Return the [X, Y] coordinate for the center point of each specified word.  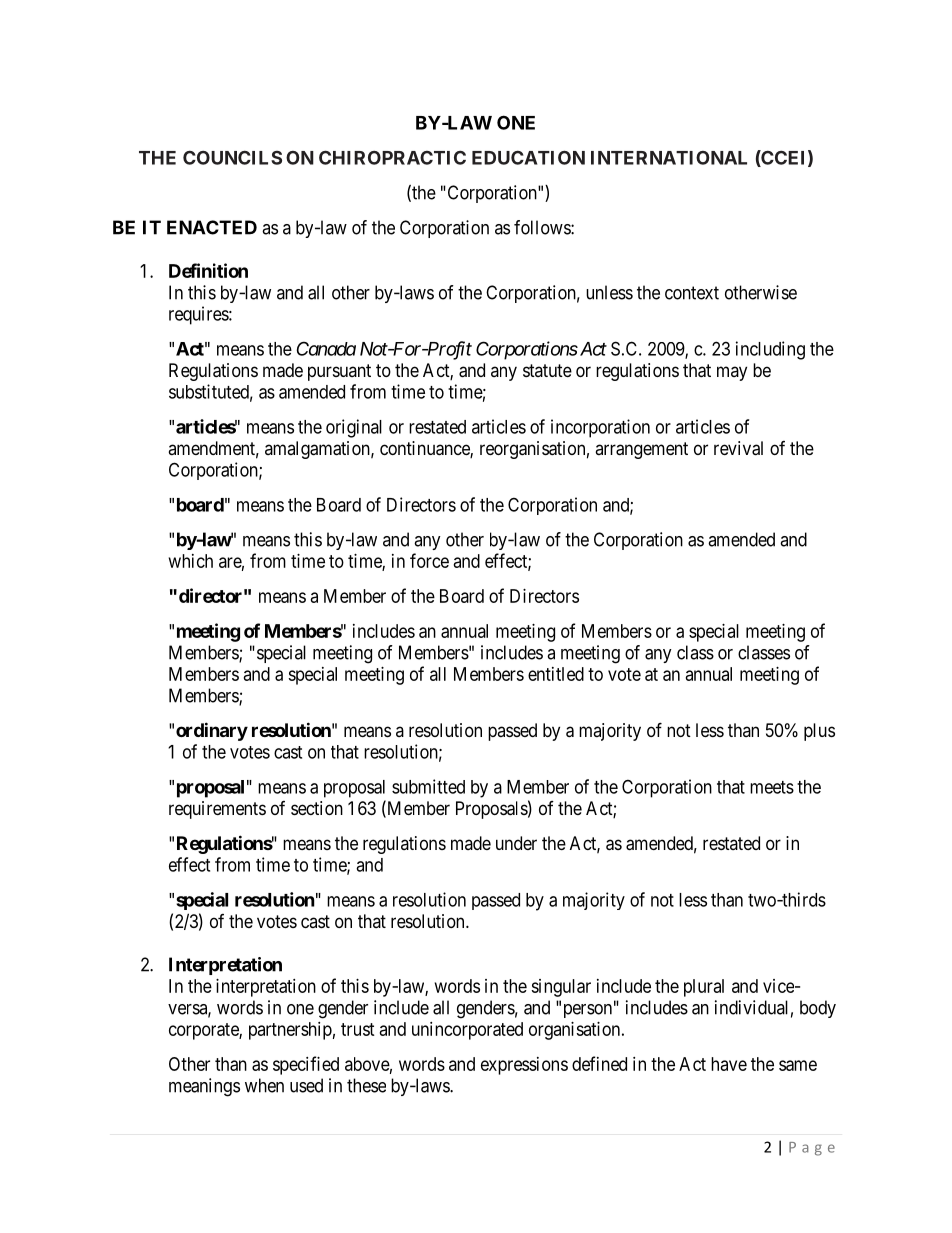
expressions [524, 1066]
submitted [428, 786]
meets [772, 787]
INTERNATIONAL [669, 158]
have [729, 1064]
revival [738, 448]
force [429, 560]
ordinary [212, 731]
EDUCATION [528, 157]
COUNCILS [232, 157]
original [354, 428]
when [264, 1085]
